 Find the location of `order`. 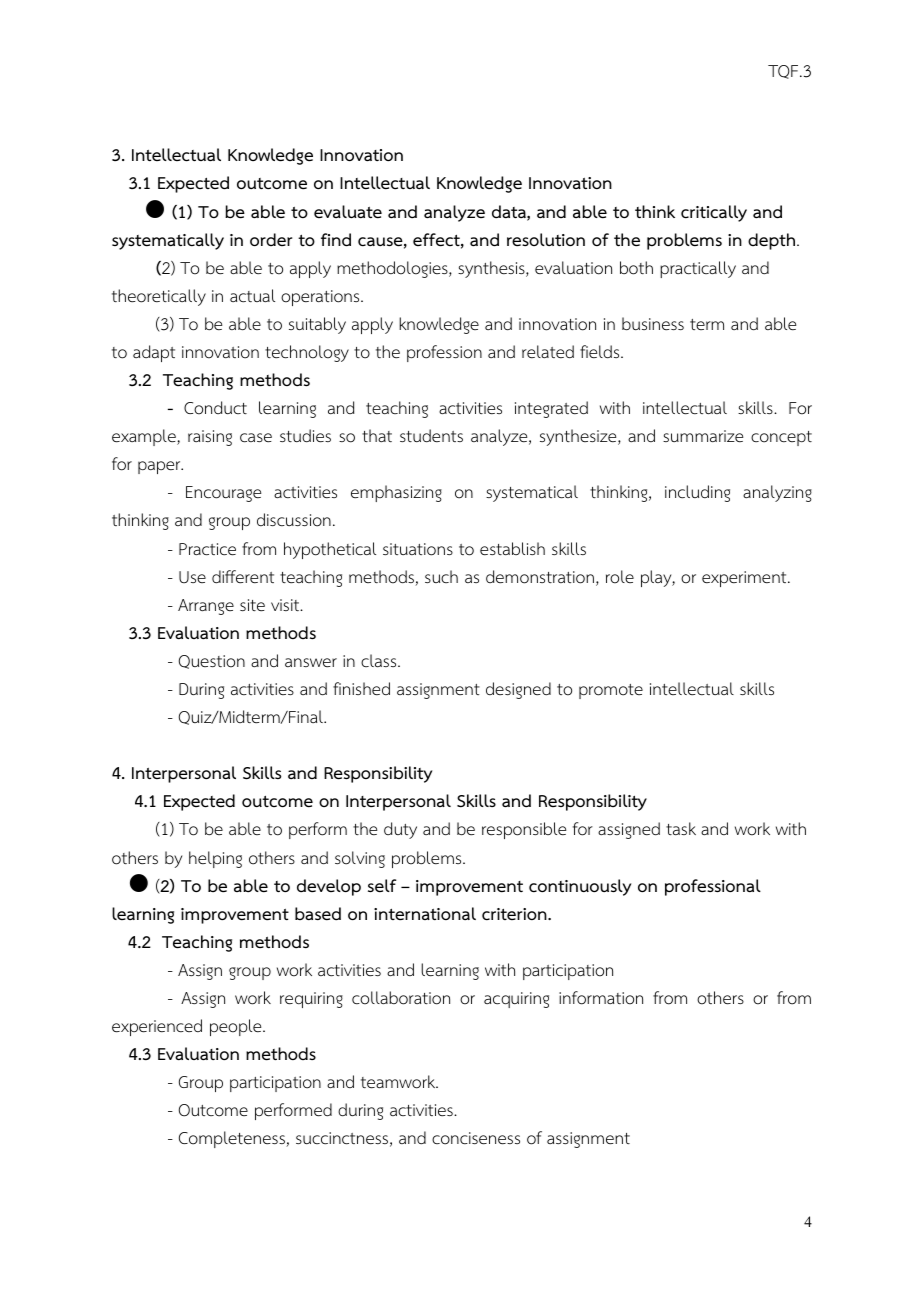

order is located at coordinates (271, 239).
